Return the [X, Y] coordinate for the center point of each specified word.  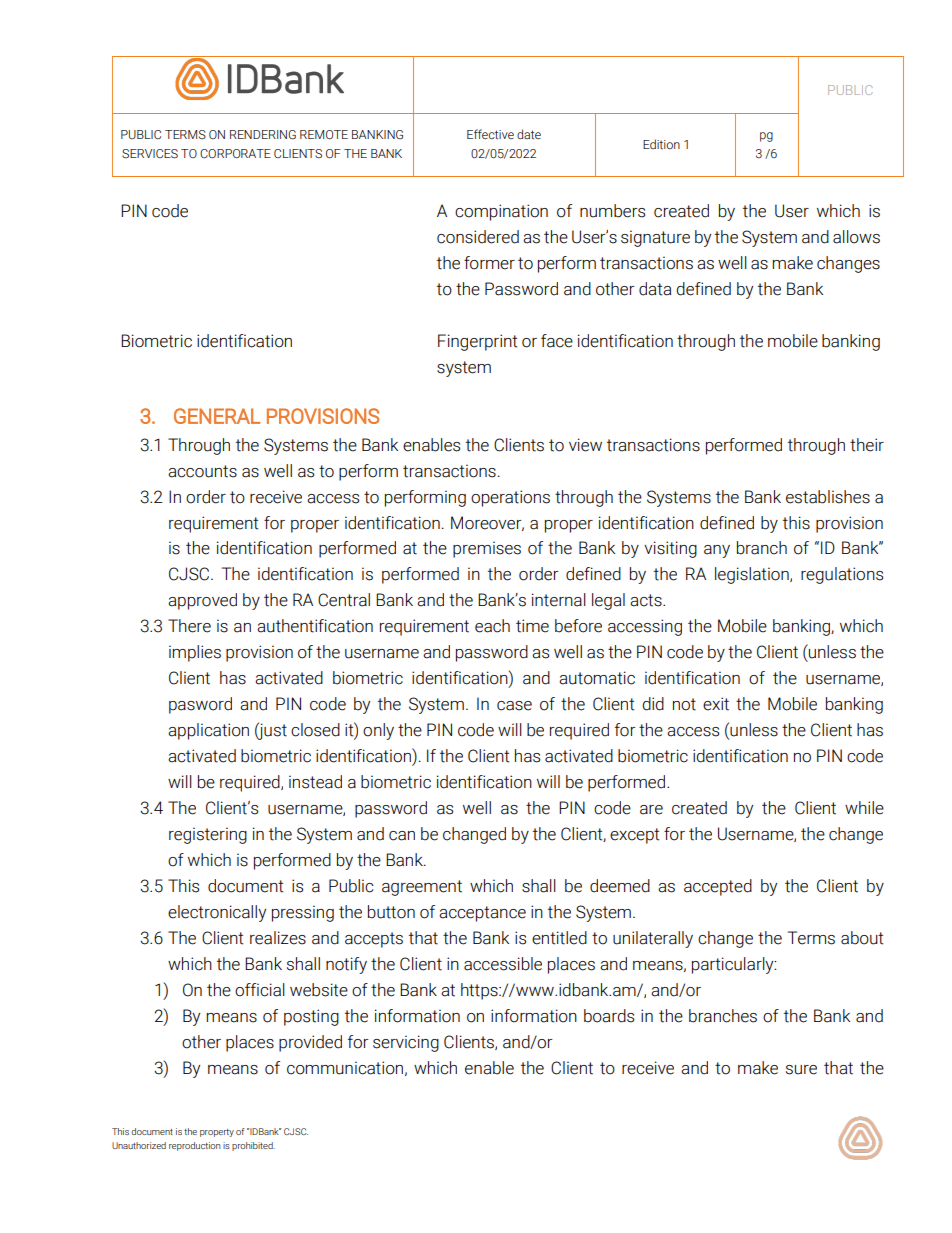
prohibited [253, 1146]
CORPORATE [235, 154]
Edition [661, 144]
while [864, 808]
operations [510, 498]
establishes [828, 497]
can [402, 836]
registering [208, 835]
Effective [490, 134]
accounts [202, 471]
